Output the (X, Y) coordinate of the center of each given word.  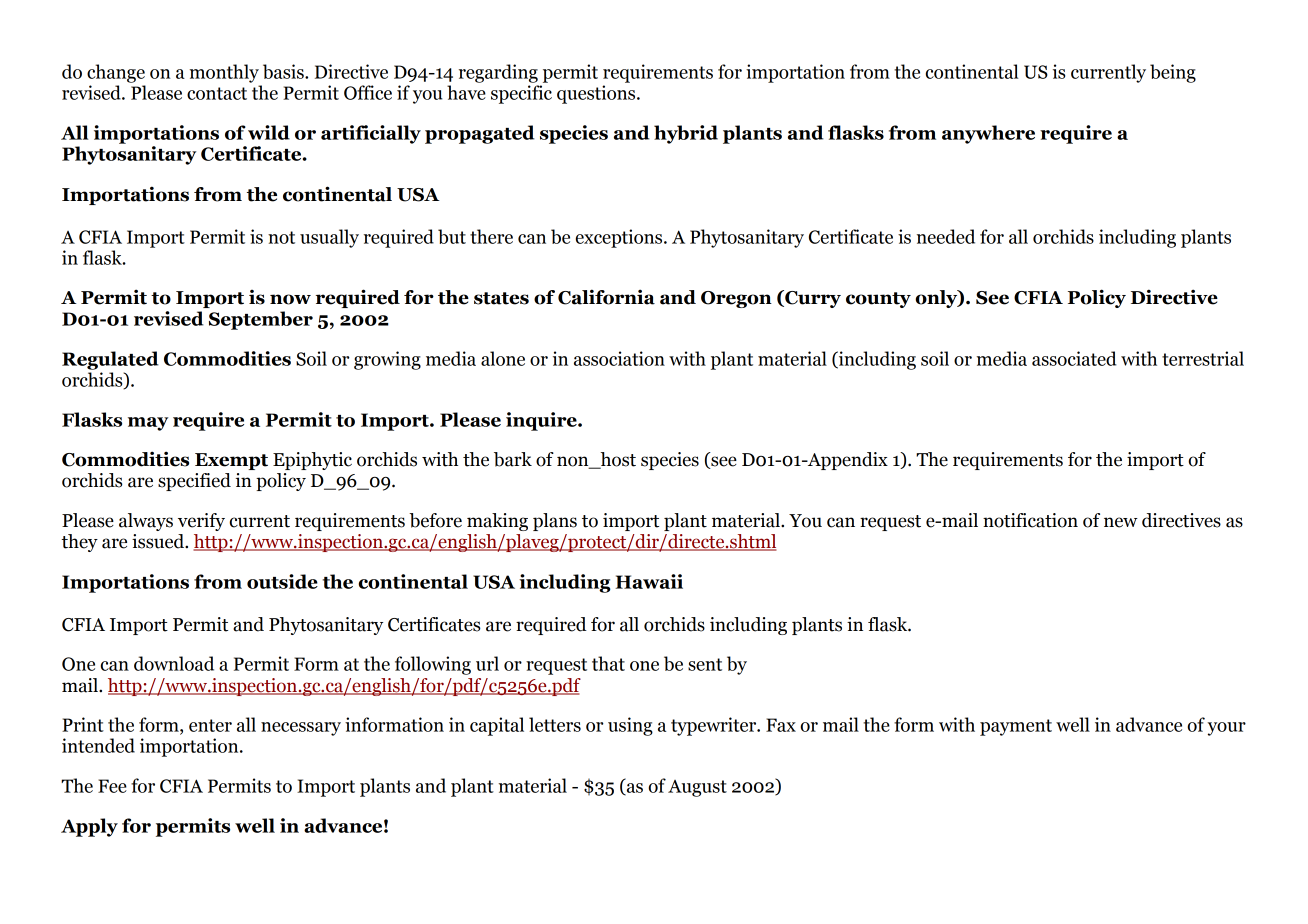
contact (217, 93)
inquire (542, 421)
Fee (112, 786)
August (697, 788)
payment (1016, 727)
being (1173, 73)
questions (597, 94)
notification (1030, 520)
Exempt (231, 461)
